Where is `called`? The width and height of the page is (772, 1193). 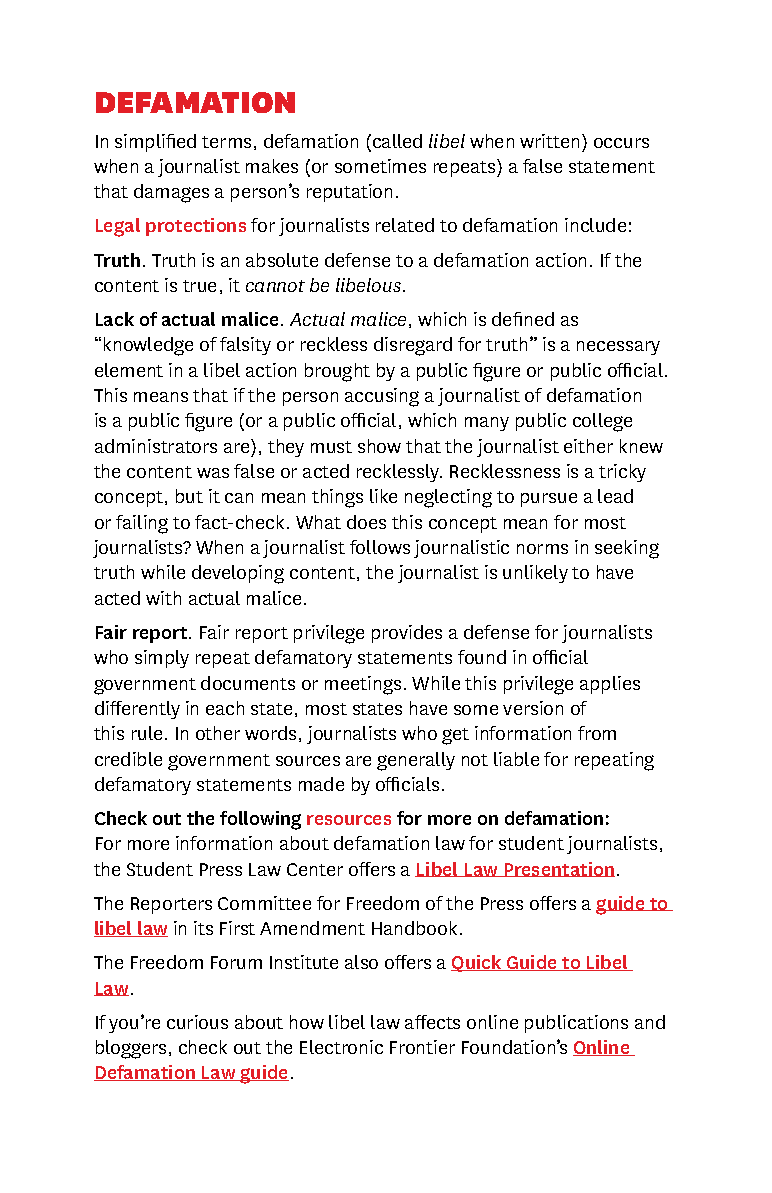 called is located at coordinates (397, 141).
